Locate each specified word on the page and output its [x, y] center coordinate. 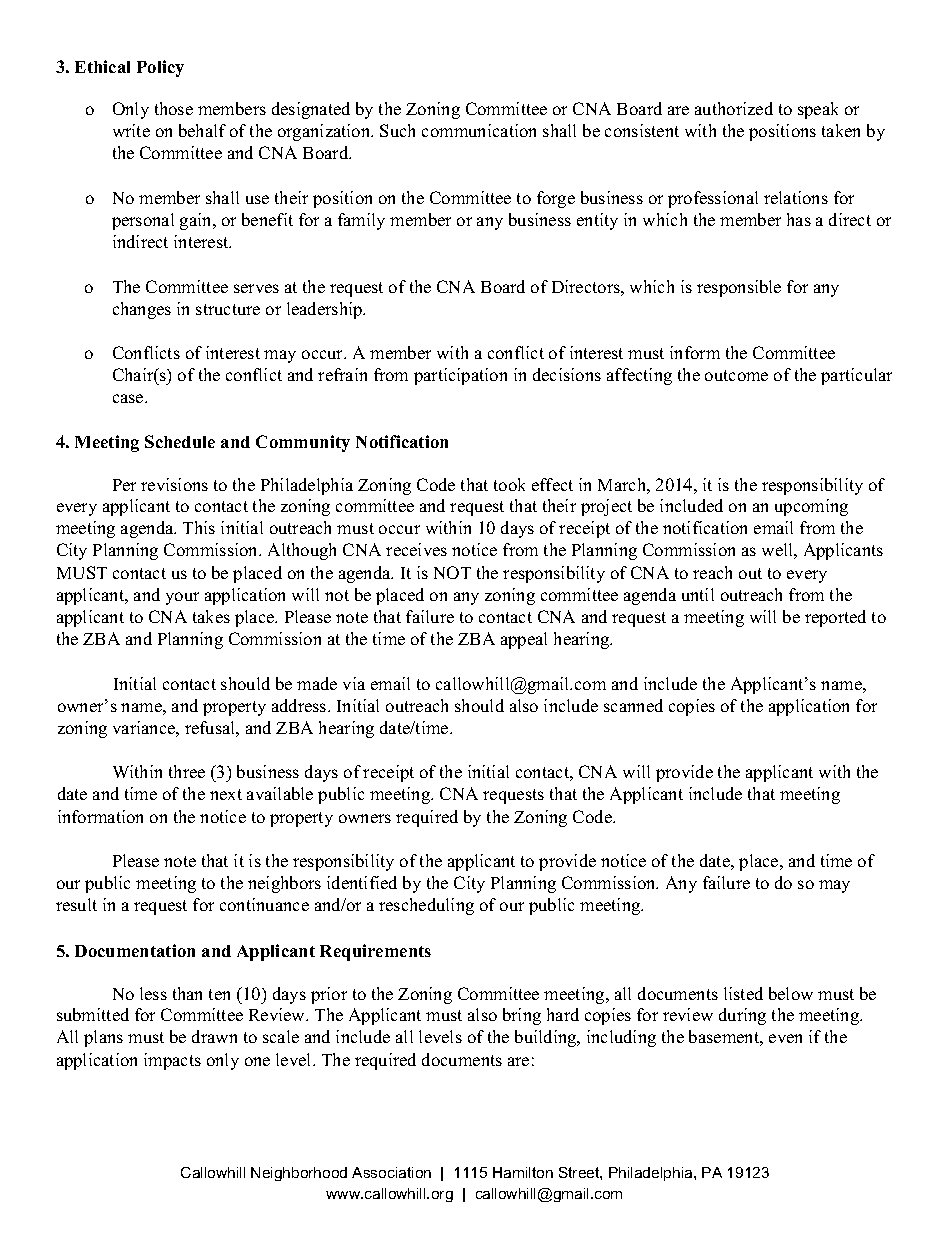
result [76, 904]
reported [835, 618]
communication [479, 130]
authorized [734, 108]
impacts [172, 1061]
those [174, 108]
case [129, 398]
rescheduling [426, 906]
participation [460, 376]
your [182, 598]
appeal [524, 640]
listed [743, 993]
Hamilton [523, 1172]
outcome [736, 375]
